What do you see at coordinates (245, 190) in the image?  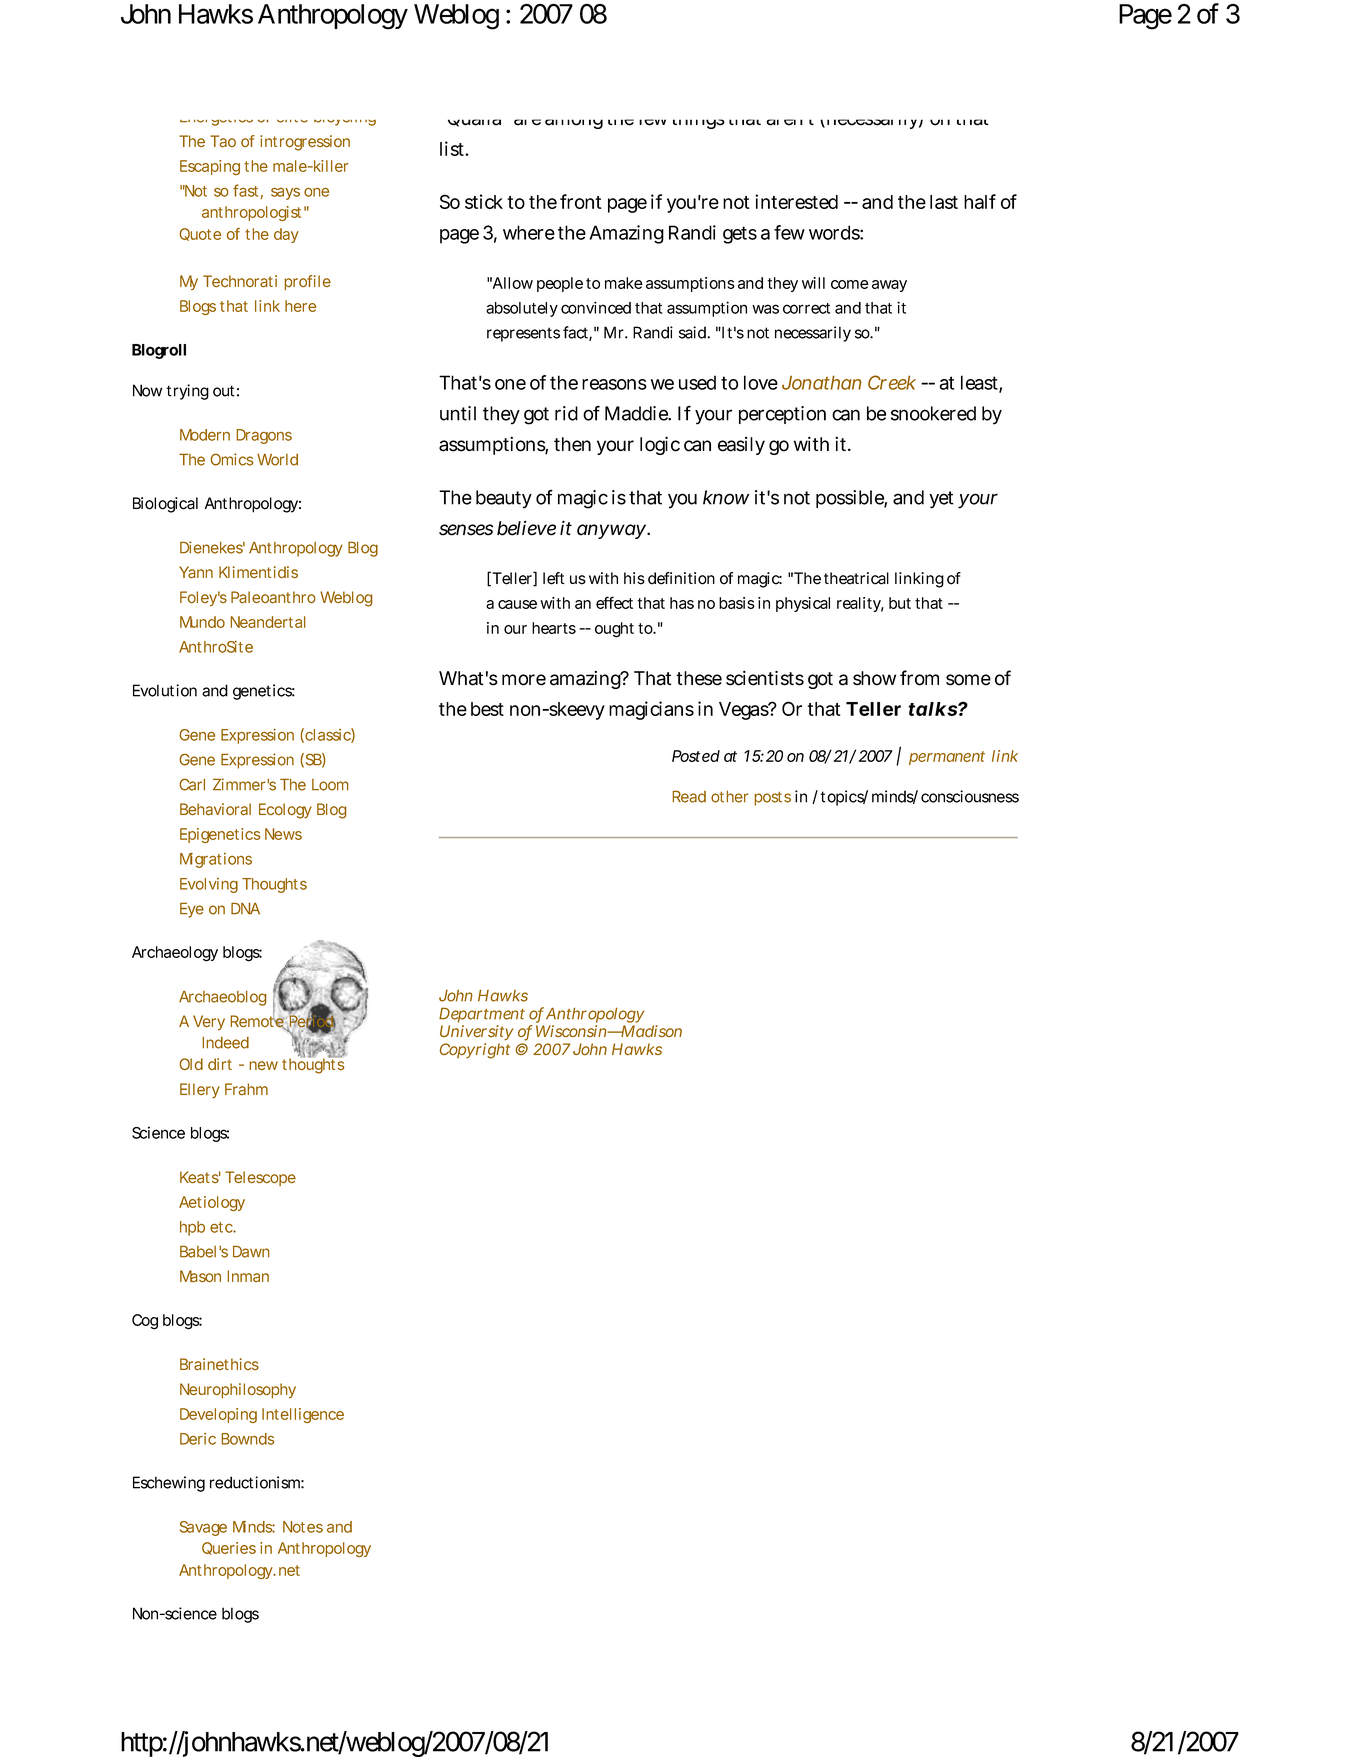 I see `fast` at bounding box center [245, 190].
